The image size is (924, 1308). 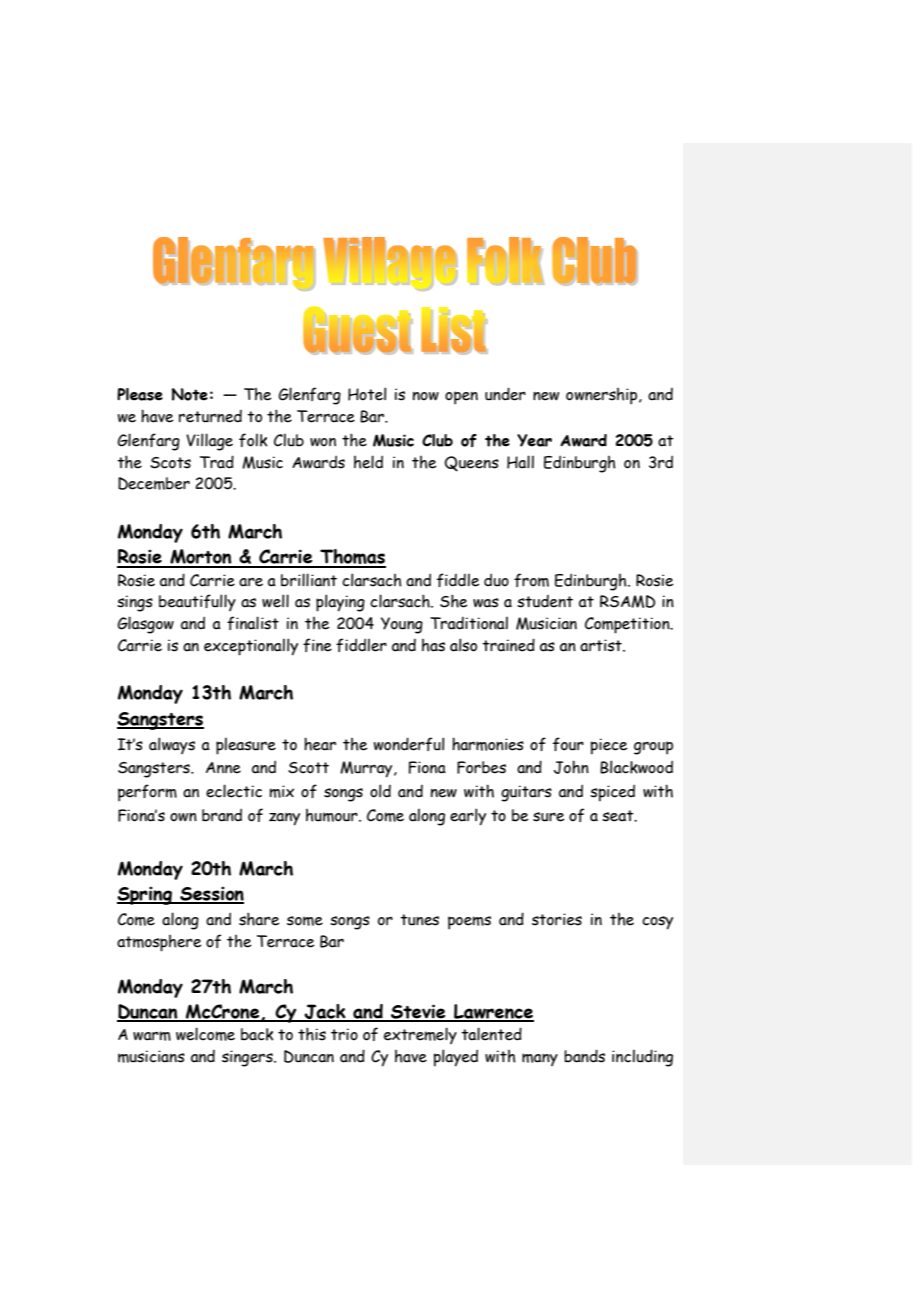 What do you see at coordinates (603, 396) in the screenshot?
I see `ownership` at bounding box center [603, 396].
